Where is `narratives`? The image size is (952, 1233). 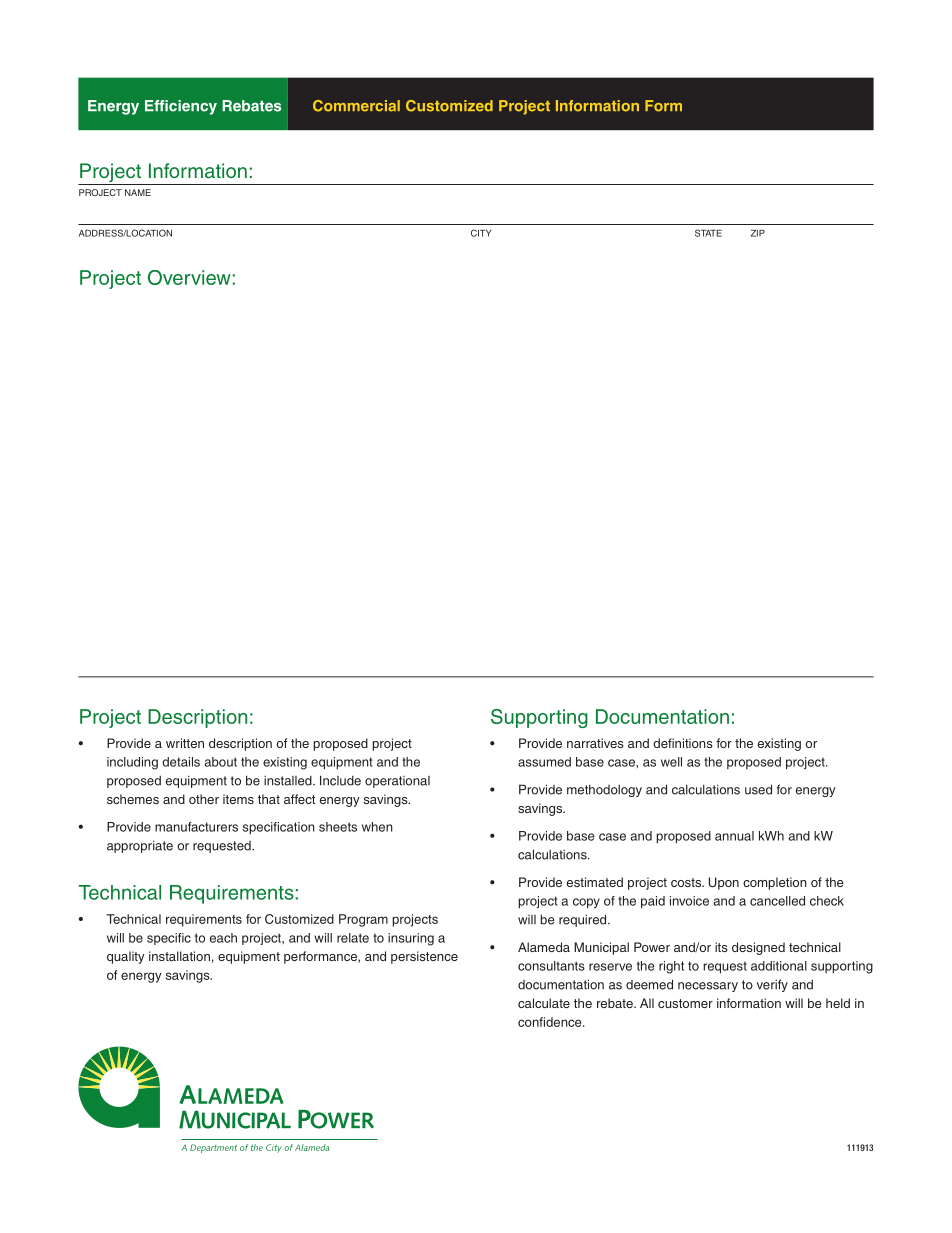
narratives is located at coordinates (595, 743).
